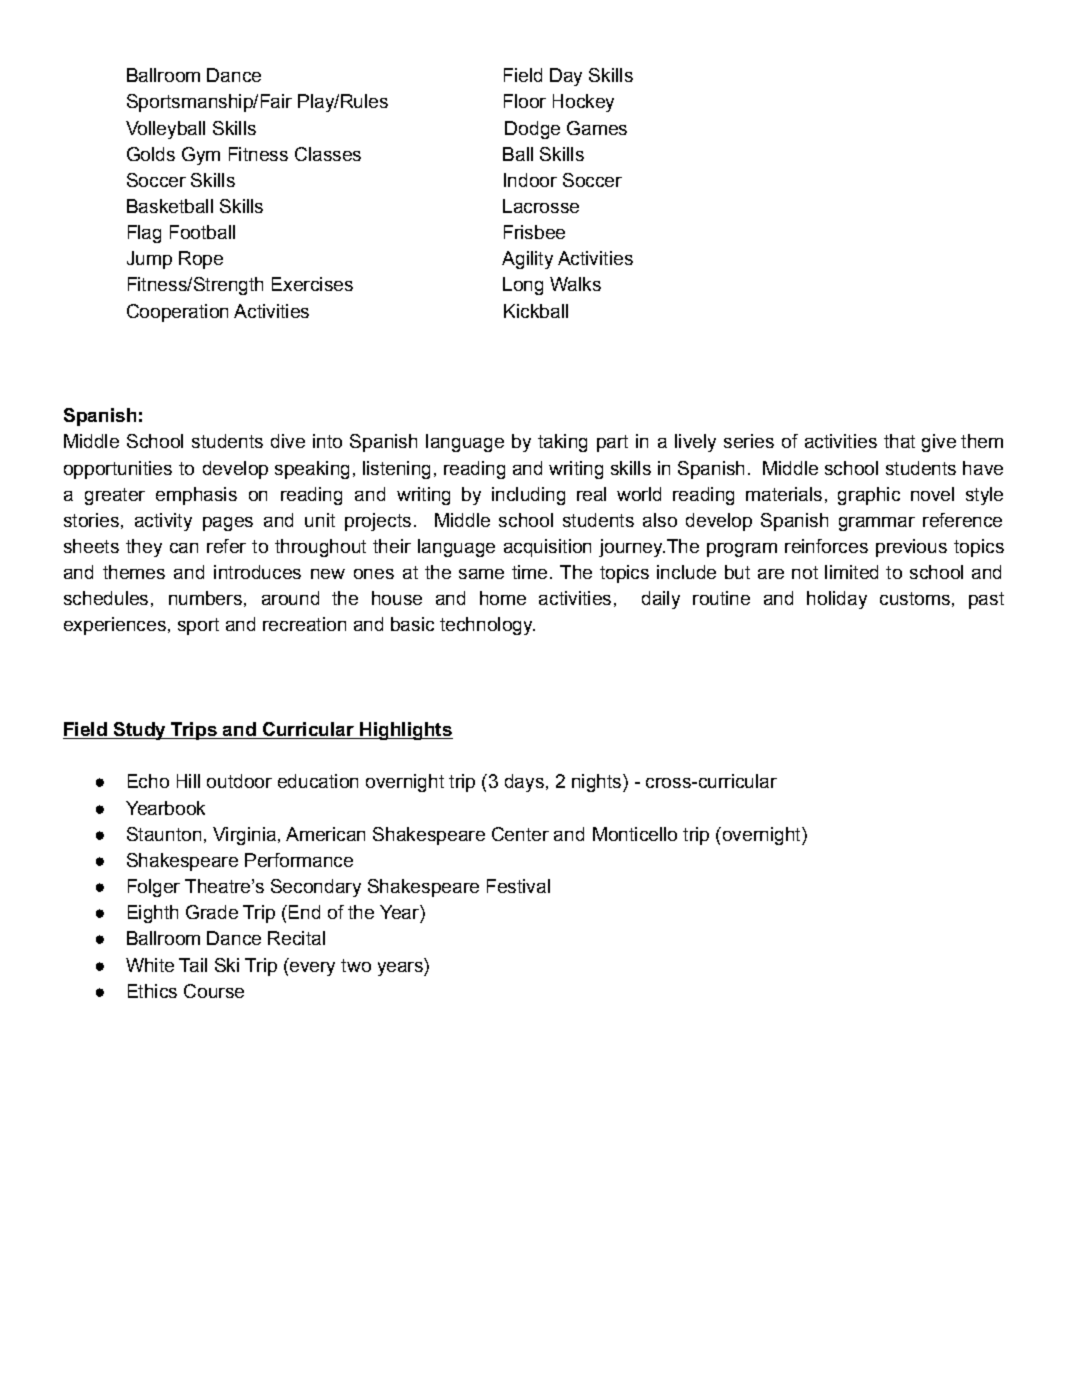 The image size is (1067, 1381). What do you see at coordinates (562, 443) in the document?
I see `taking` at bounding box center [562, 443].
